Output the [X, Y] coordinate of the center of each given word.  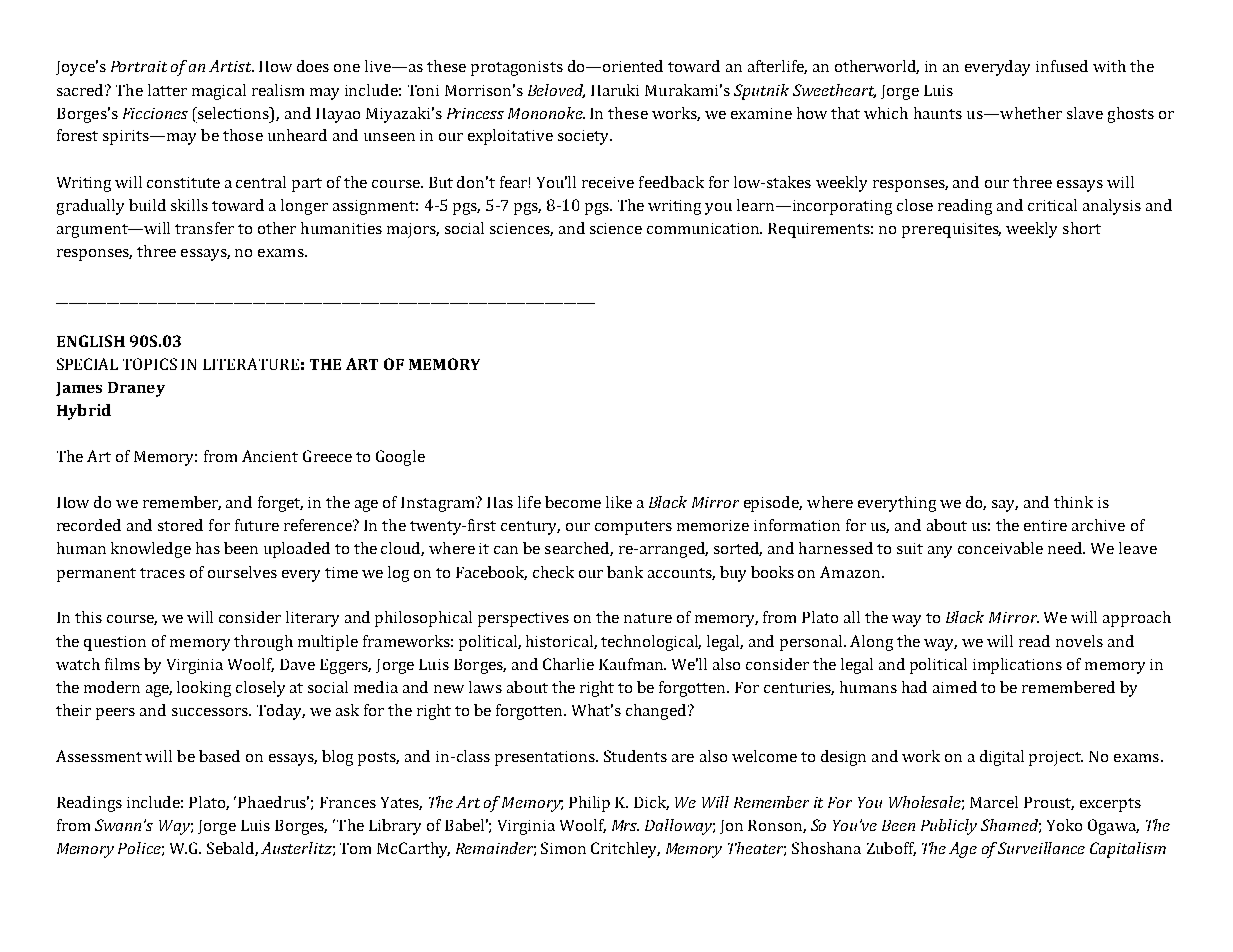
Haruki [615, 90]
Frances [348, 802]
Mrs [625, 825]
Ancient [270, 456]
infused [1062, 66]
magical [219, 92]
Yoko [1064, 825]
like [619, 502]
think [1073, 502]
